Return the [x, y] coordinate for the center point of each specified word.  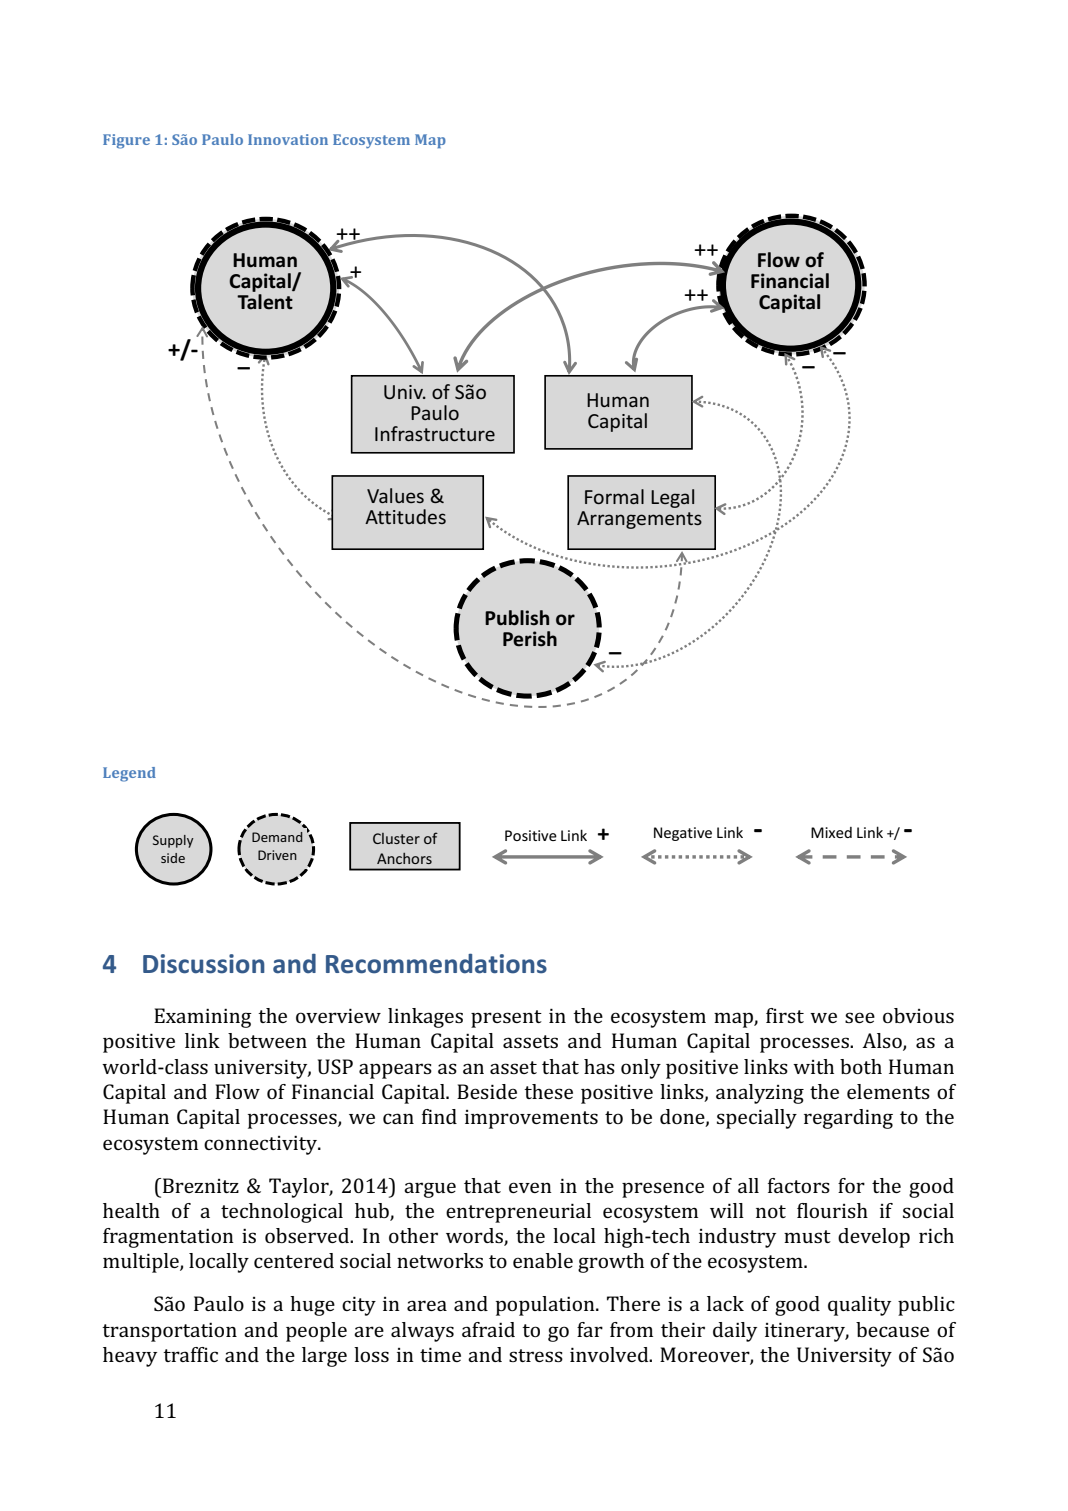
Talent [265, 300]
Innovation [288, 139]
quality [859, 1306]
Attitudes [405, 516]
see [860, 1017]
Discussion [204, 964]
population [546, 1306]
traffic [190, 1354]
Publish [517, 618]
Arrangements [639, 520]
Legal [672, 498]
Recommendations [436, 963]
